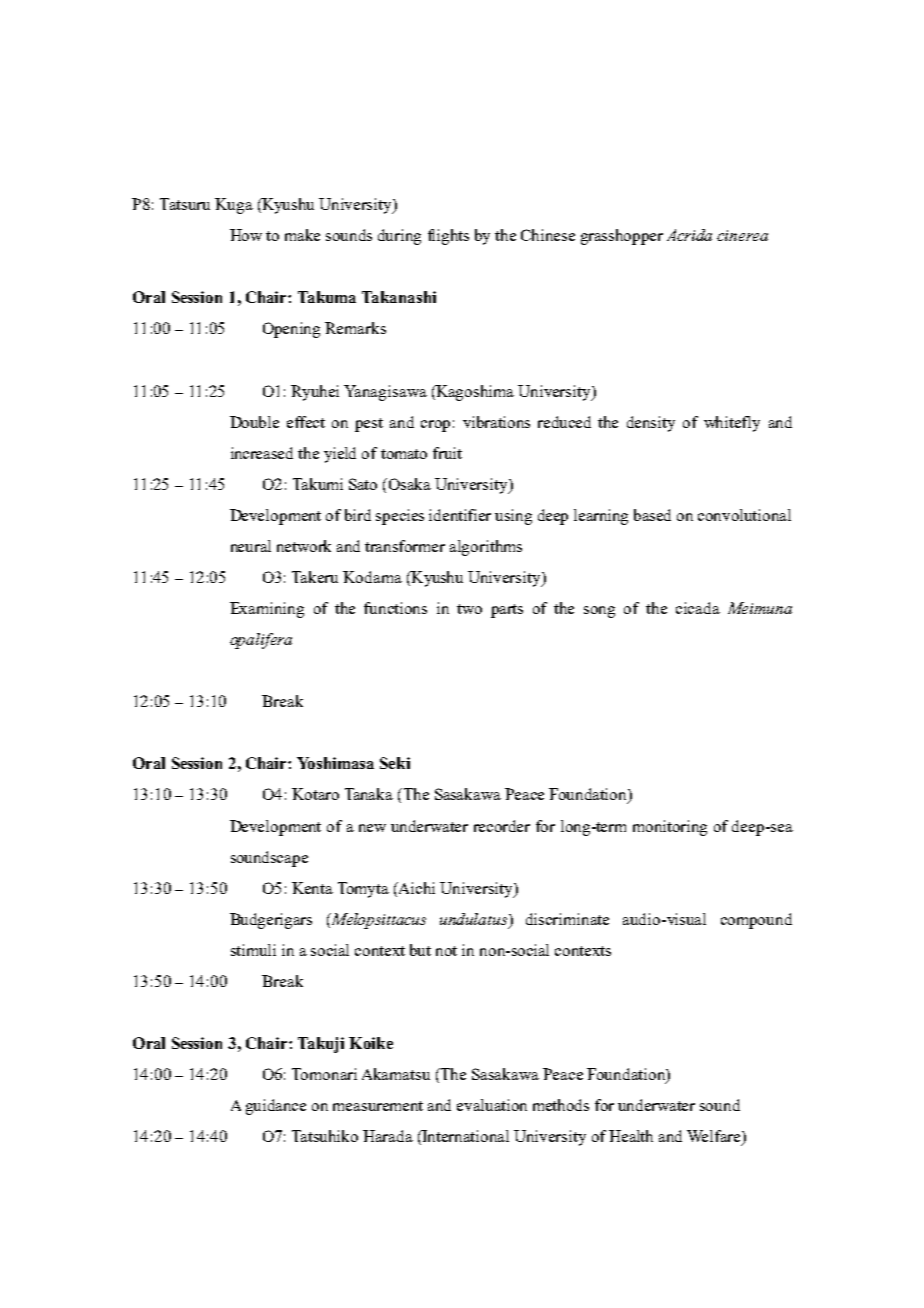  I want to click on based, so click(652, 515).
